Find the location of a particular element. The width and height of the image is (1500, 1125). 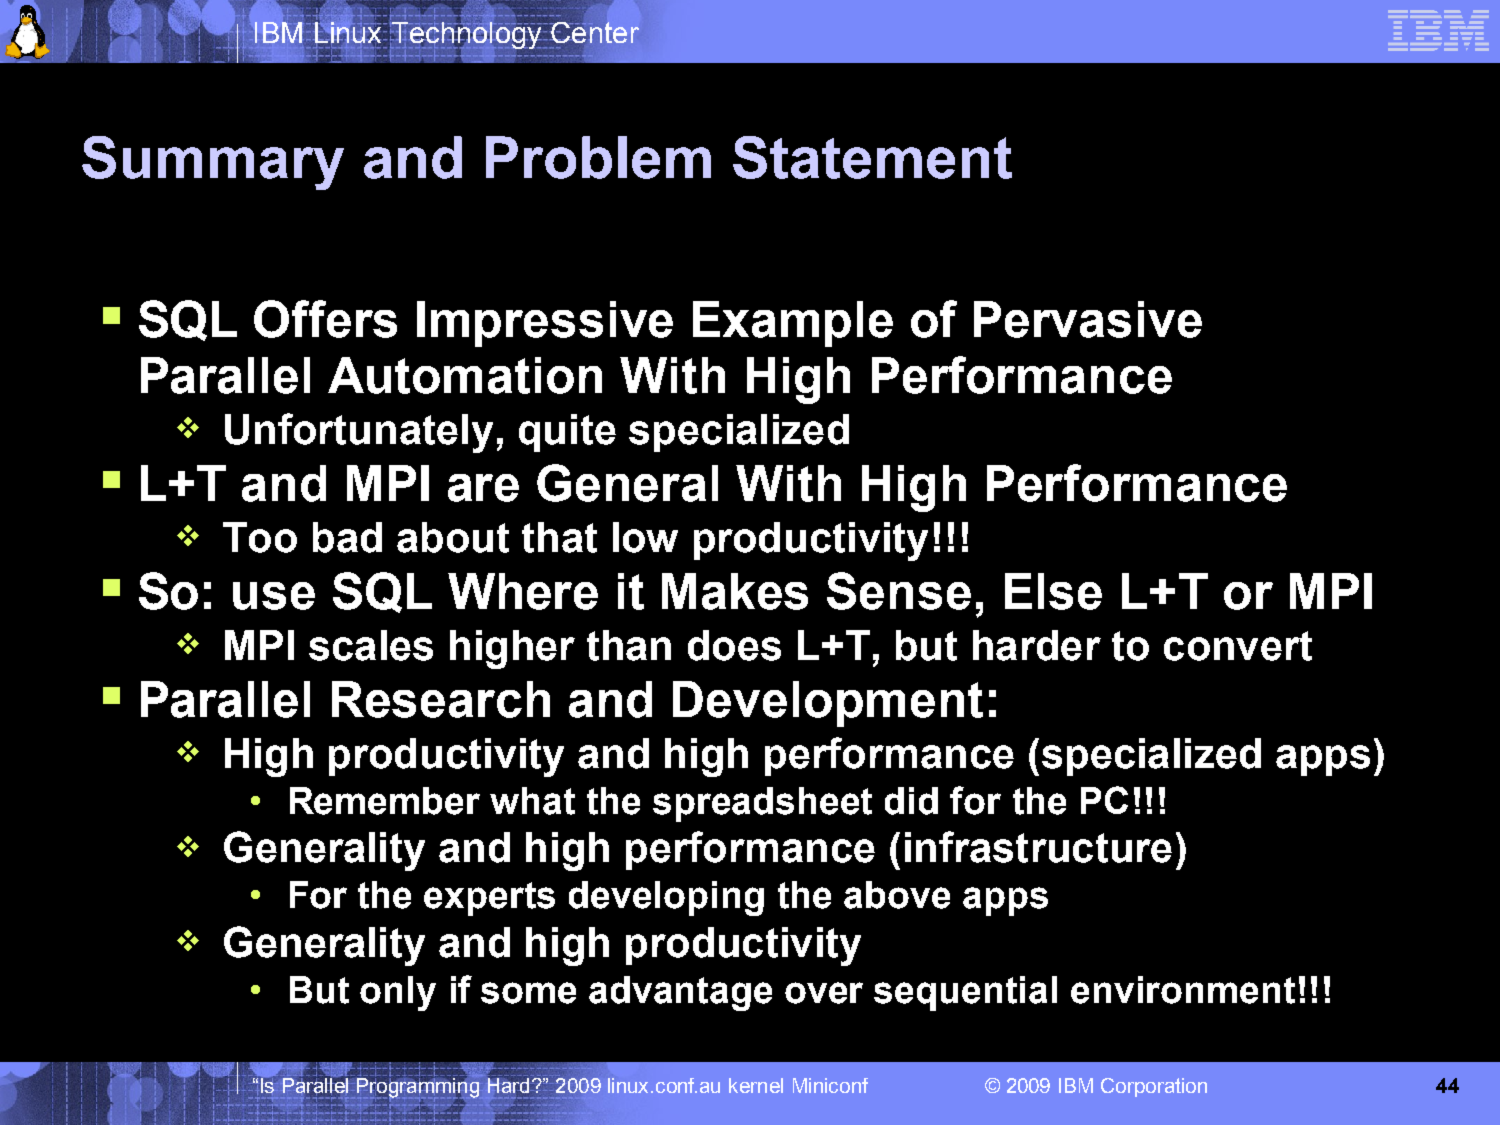

Else is located at coordinates (1053, 591).
